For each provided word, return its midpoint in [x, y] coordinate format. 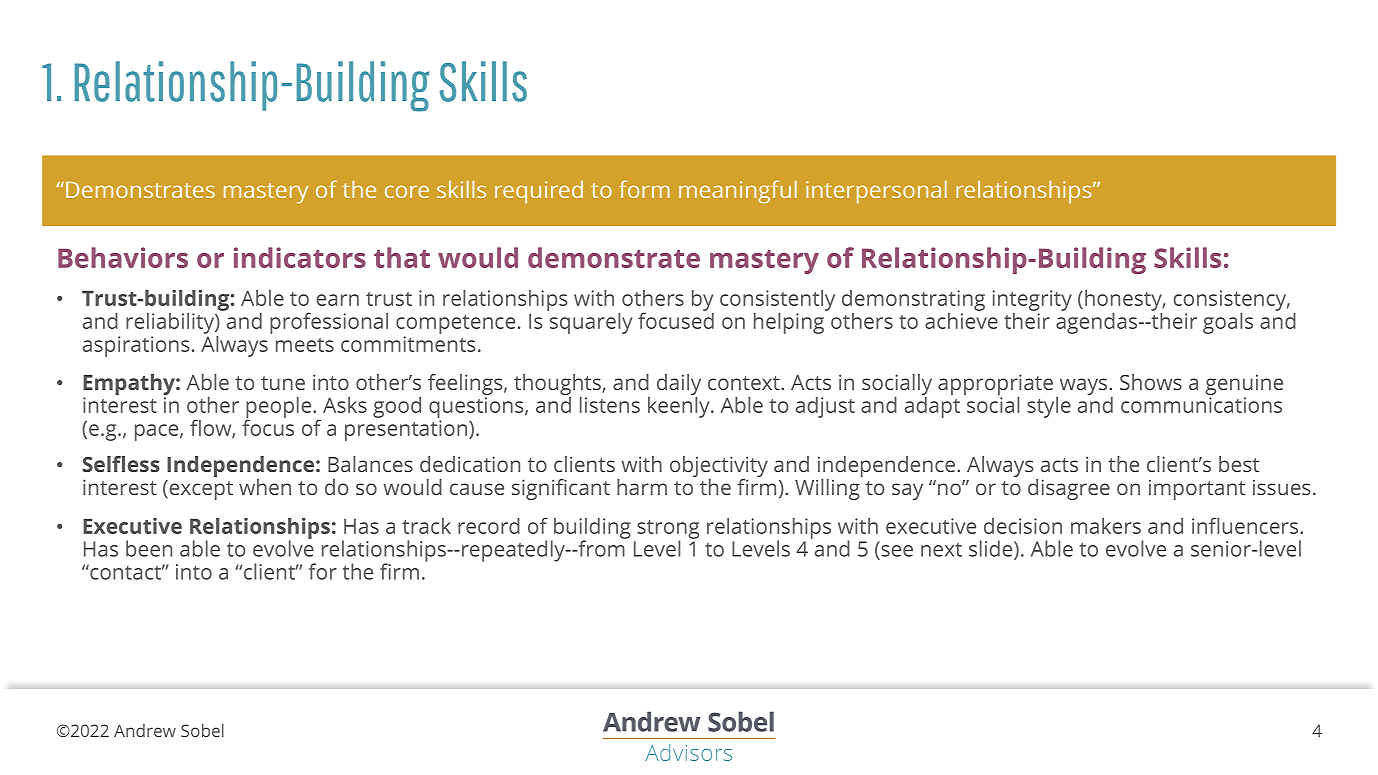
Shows [1151, 382]
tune [283, 383]
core [407, 191]
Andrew [145, 730]
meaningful [738, 192]
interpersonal [876, 192]
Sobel [202, 730]
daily [679, 384]
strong [668, 530]
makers [1106, 526]
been [149, 548]
